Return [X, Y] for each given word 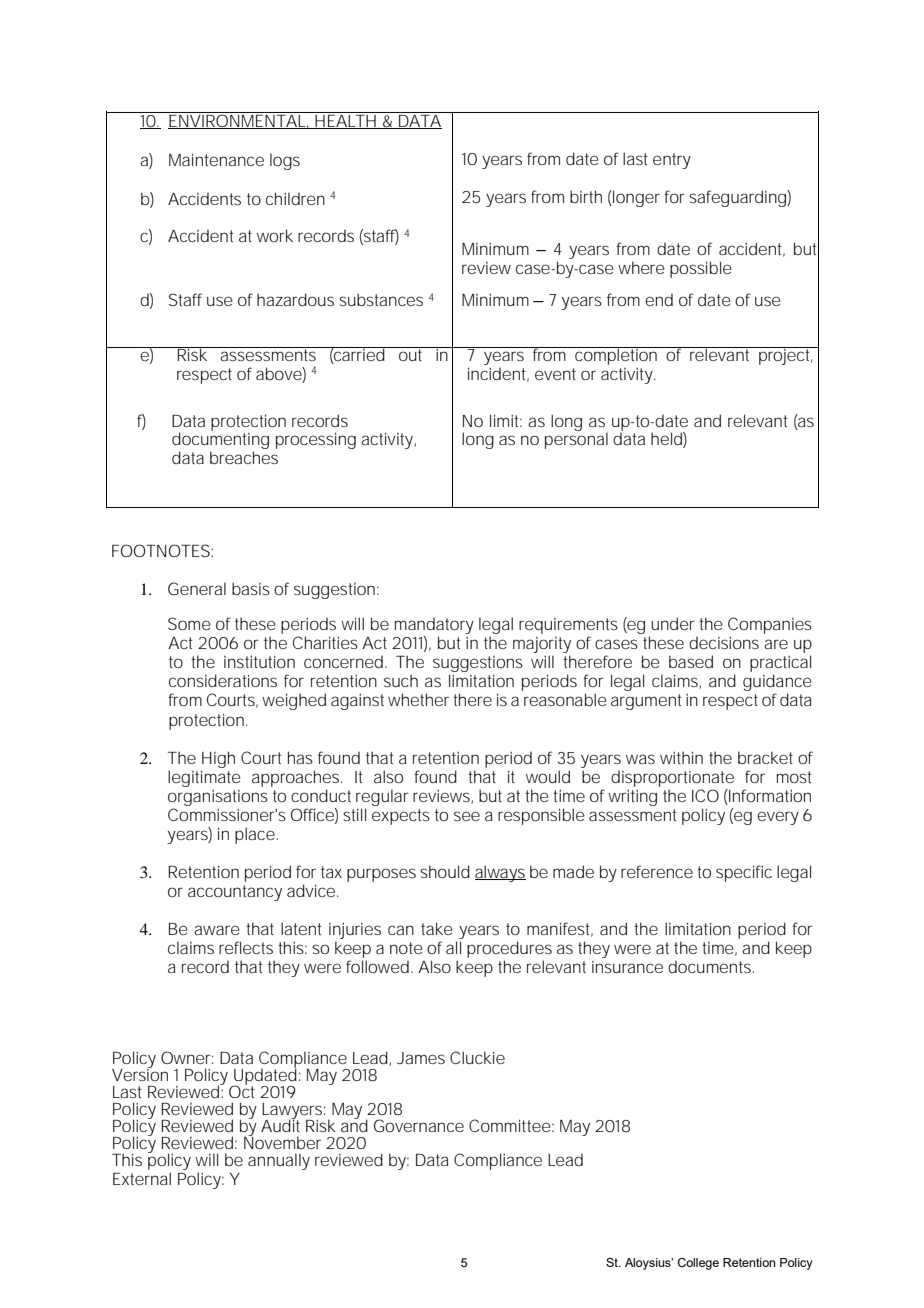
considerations [223, 680]
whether [418, 699]
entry [672, 161]
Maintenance [216, 159]
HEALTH [346, 120]
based [691, 661]
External [142, 1178]
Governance [419, 1125]
